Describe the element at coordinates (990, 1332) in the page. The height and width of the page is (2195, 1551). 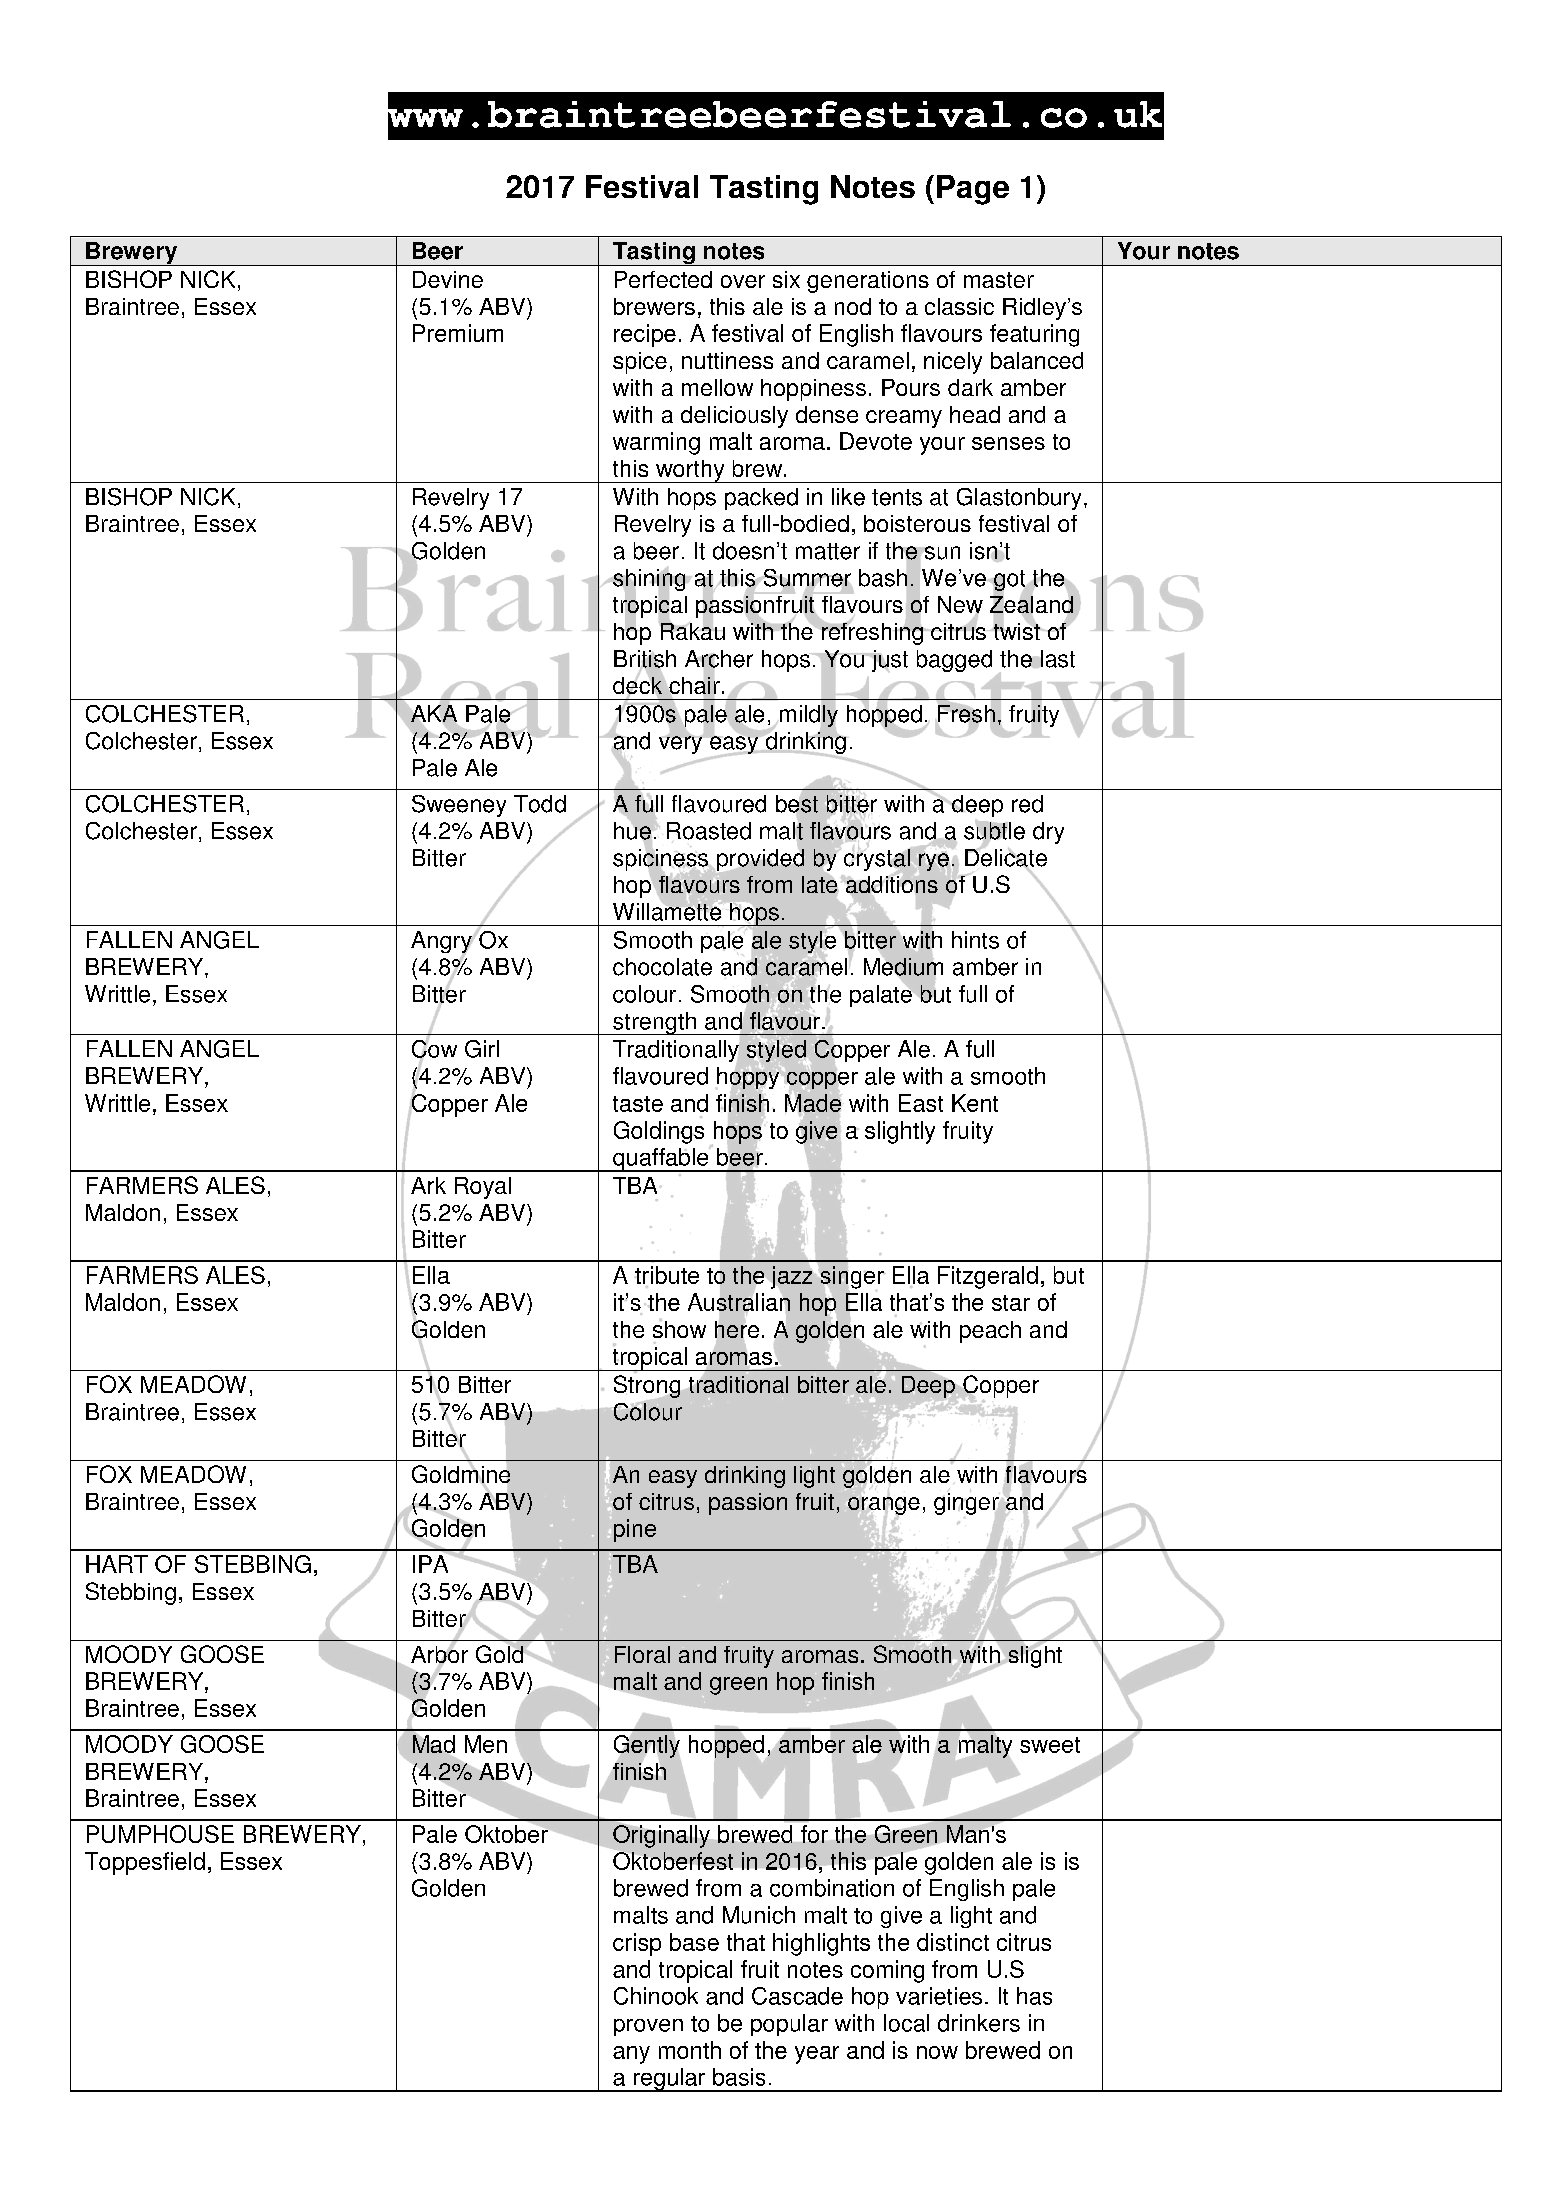
I see `peach` at that location.
